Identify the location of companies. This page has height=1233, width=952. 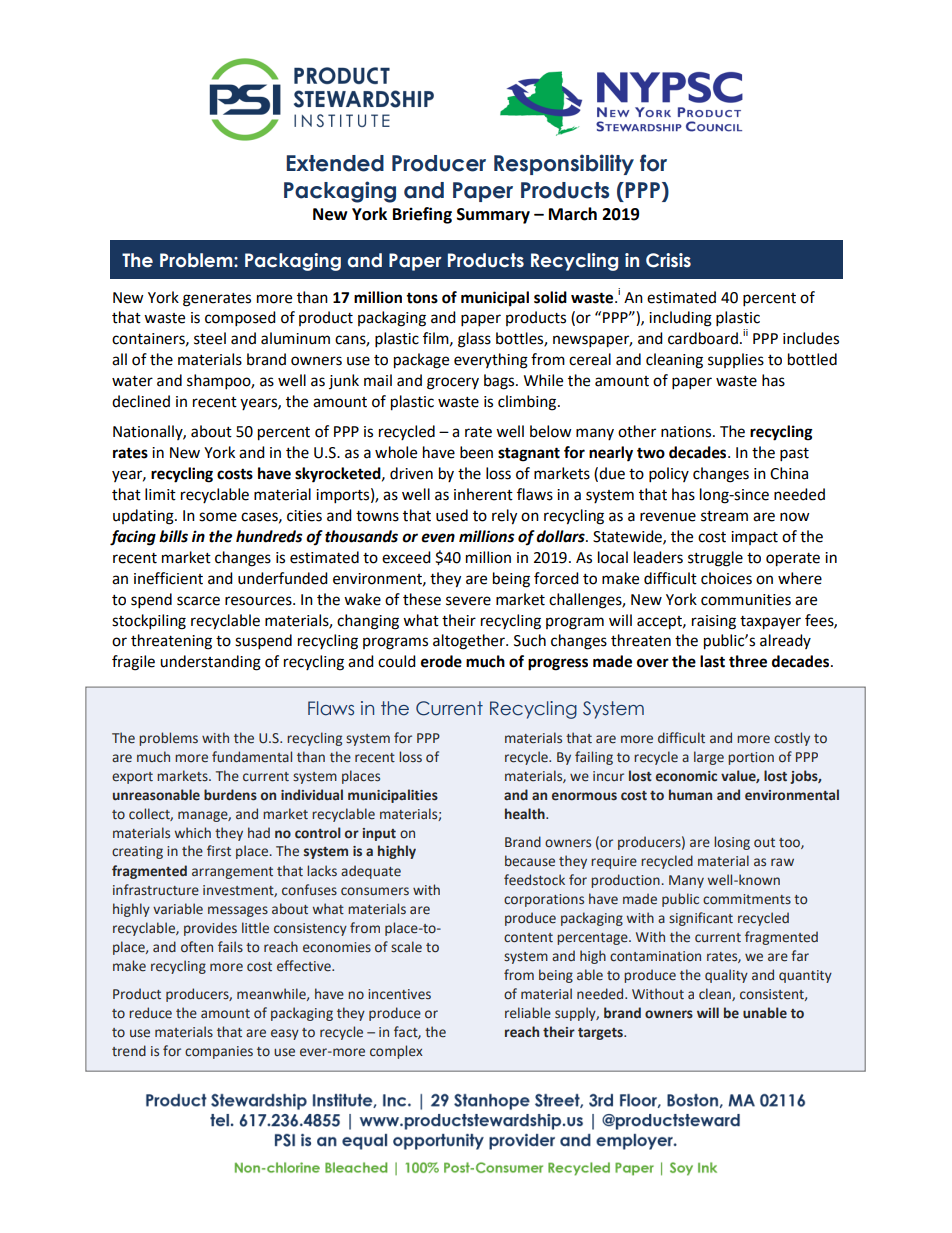
(219, 1052).
